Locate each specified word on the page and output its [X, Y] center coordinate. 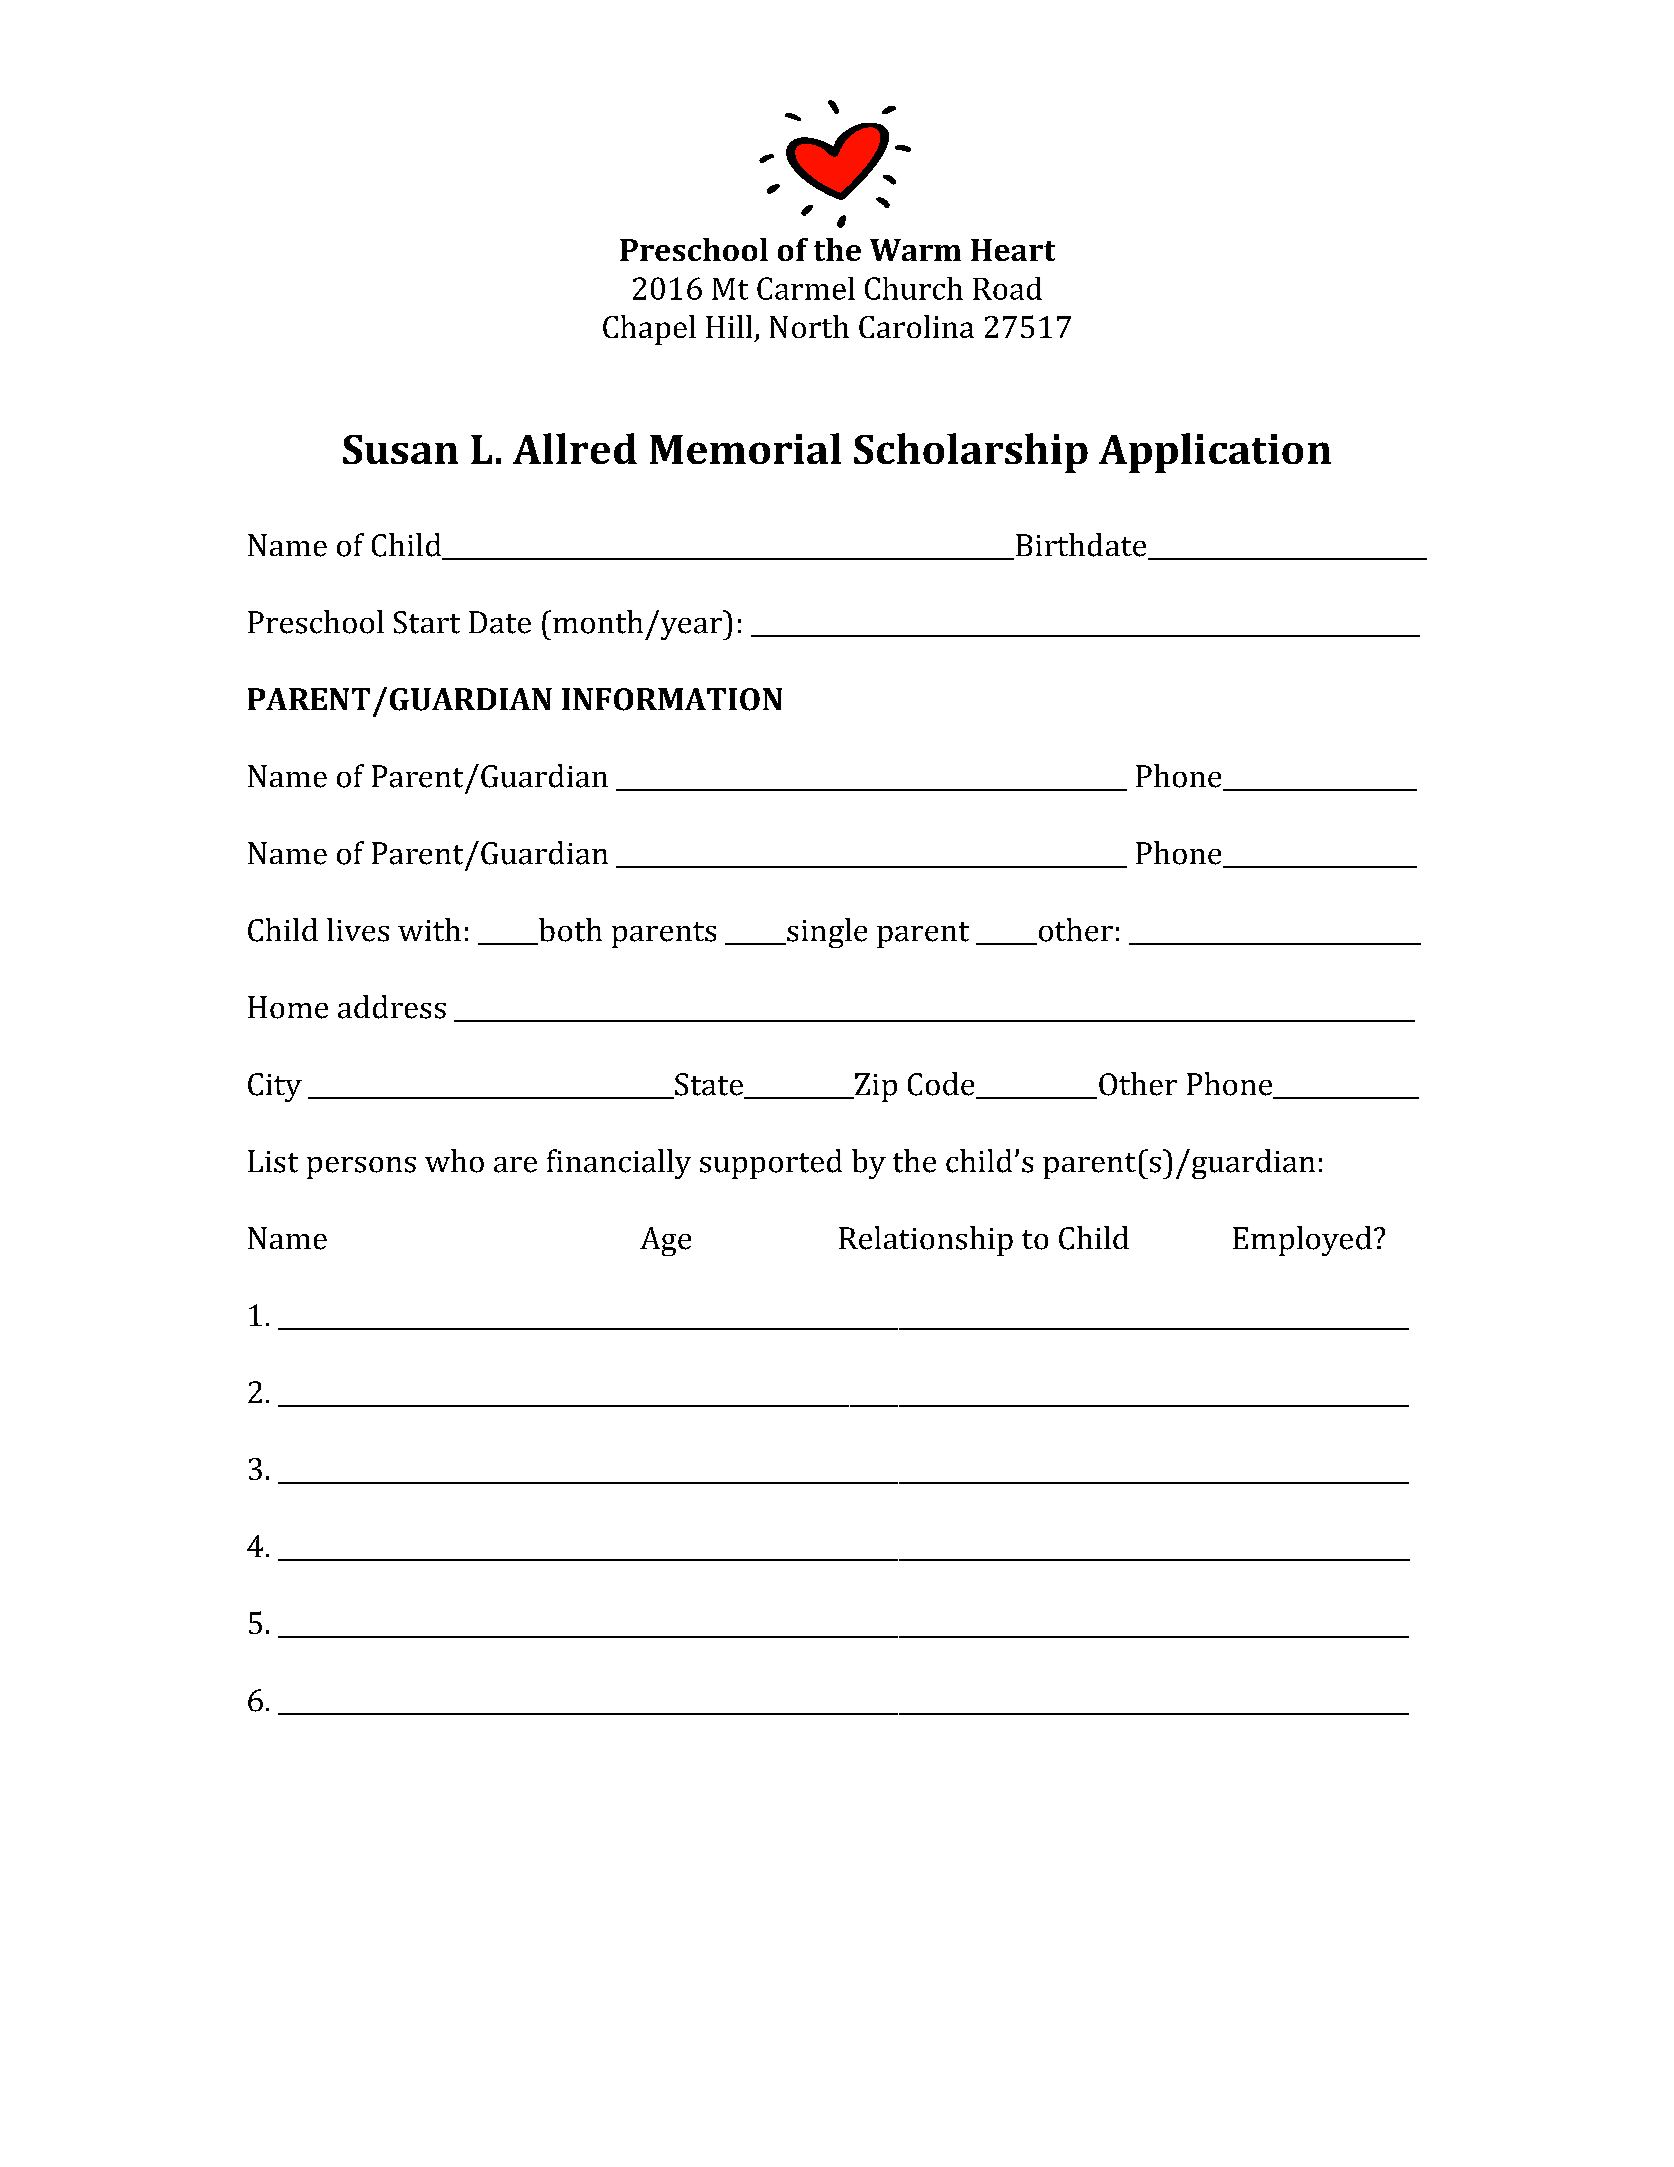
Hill [729, 326]
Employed [1302, 1241]
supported [771, 1164]
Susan [400, 449]
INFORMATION [672, 699]
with [429, 929]
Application [1215, 453]
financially [619, 1164]
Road [1007, 288]
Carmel [806, 288]
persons [361, 1168]
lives [358, 930]
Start [427, 622]
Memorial [745, 448]
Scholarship [971, 453]
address [392, 1007]
